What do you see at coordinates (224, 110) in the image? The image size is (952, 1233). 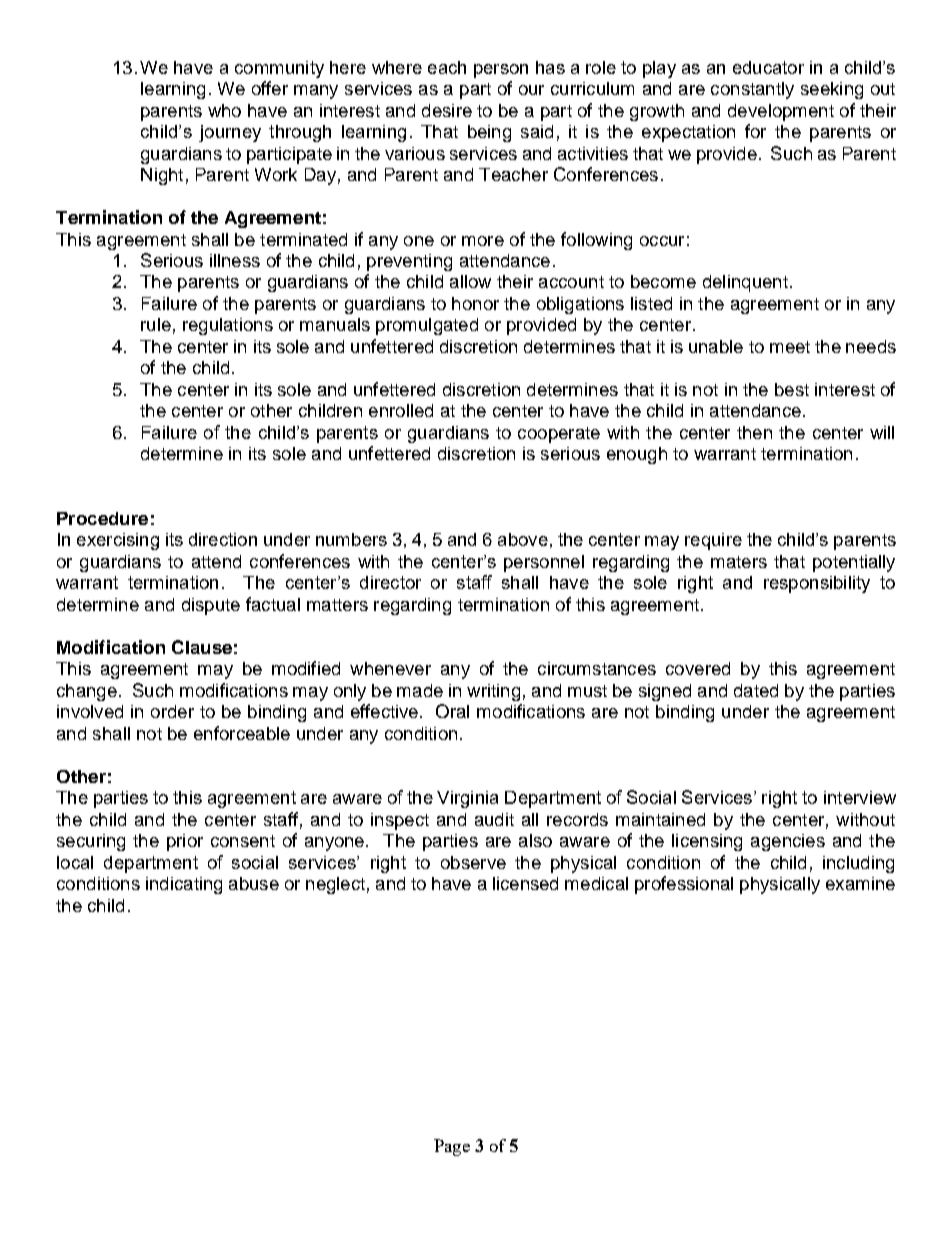 I see `who` at bounding box center [224, 110].
